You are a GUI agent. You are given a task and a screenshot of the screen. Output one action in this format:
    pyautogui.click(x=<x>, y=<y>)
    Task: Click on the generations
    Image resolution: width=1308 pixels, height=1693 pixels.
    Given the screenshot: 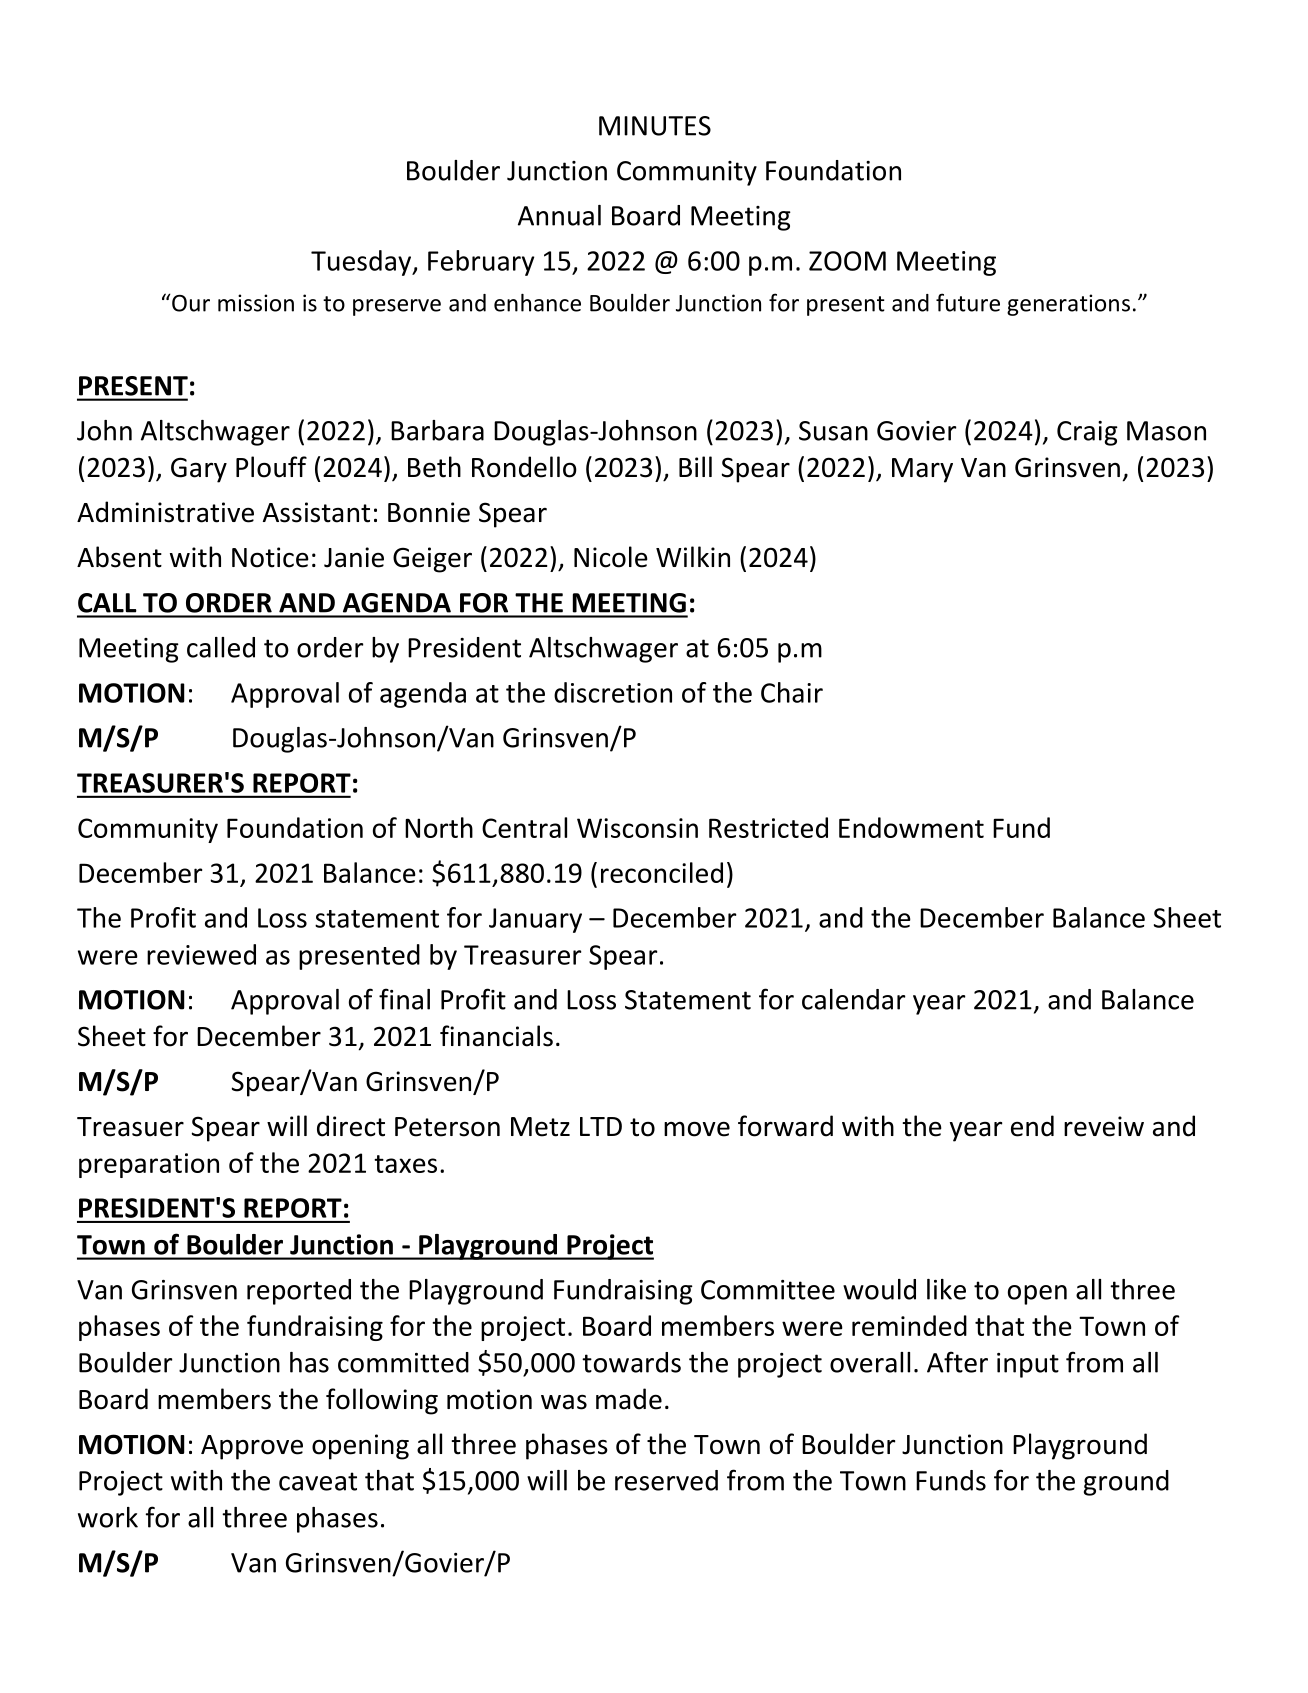 What is the action you would take?
    pyautogui.click(x=1068, y=305)
